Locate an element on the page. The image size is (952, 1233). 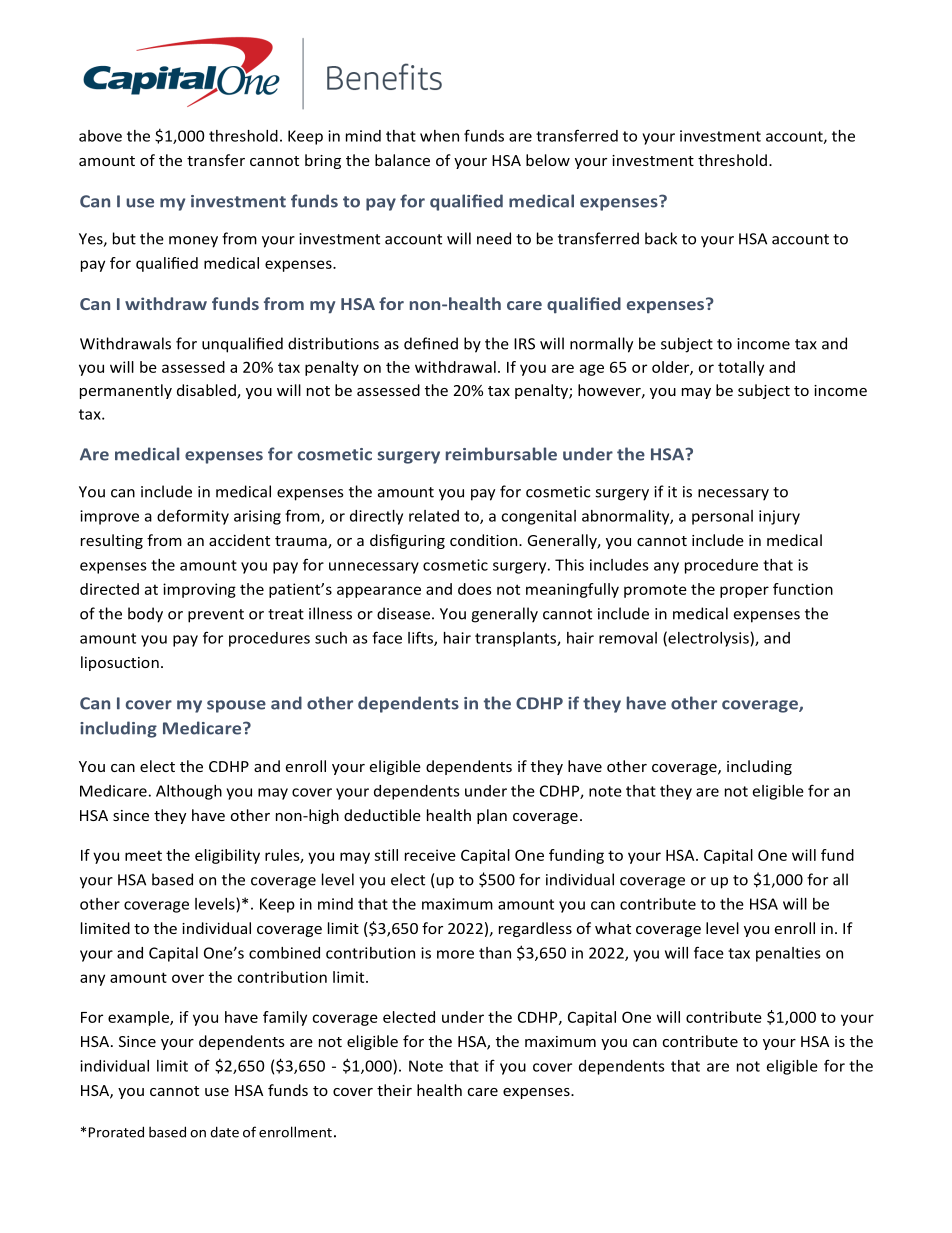
lifts is located at coordinates (421, 638).
